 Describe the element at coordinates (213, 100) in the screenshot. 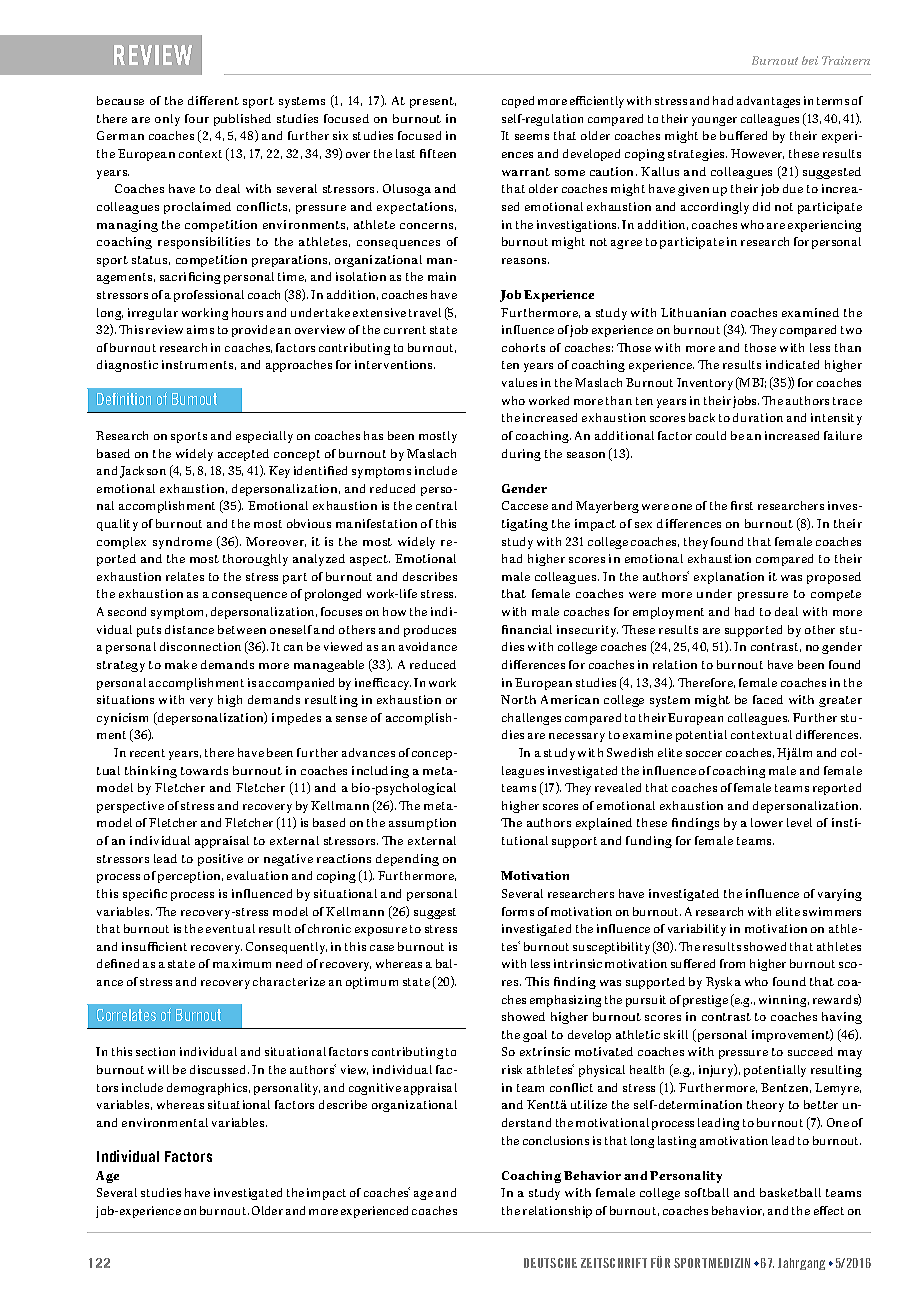

I see `different` at that location.
